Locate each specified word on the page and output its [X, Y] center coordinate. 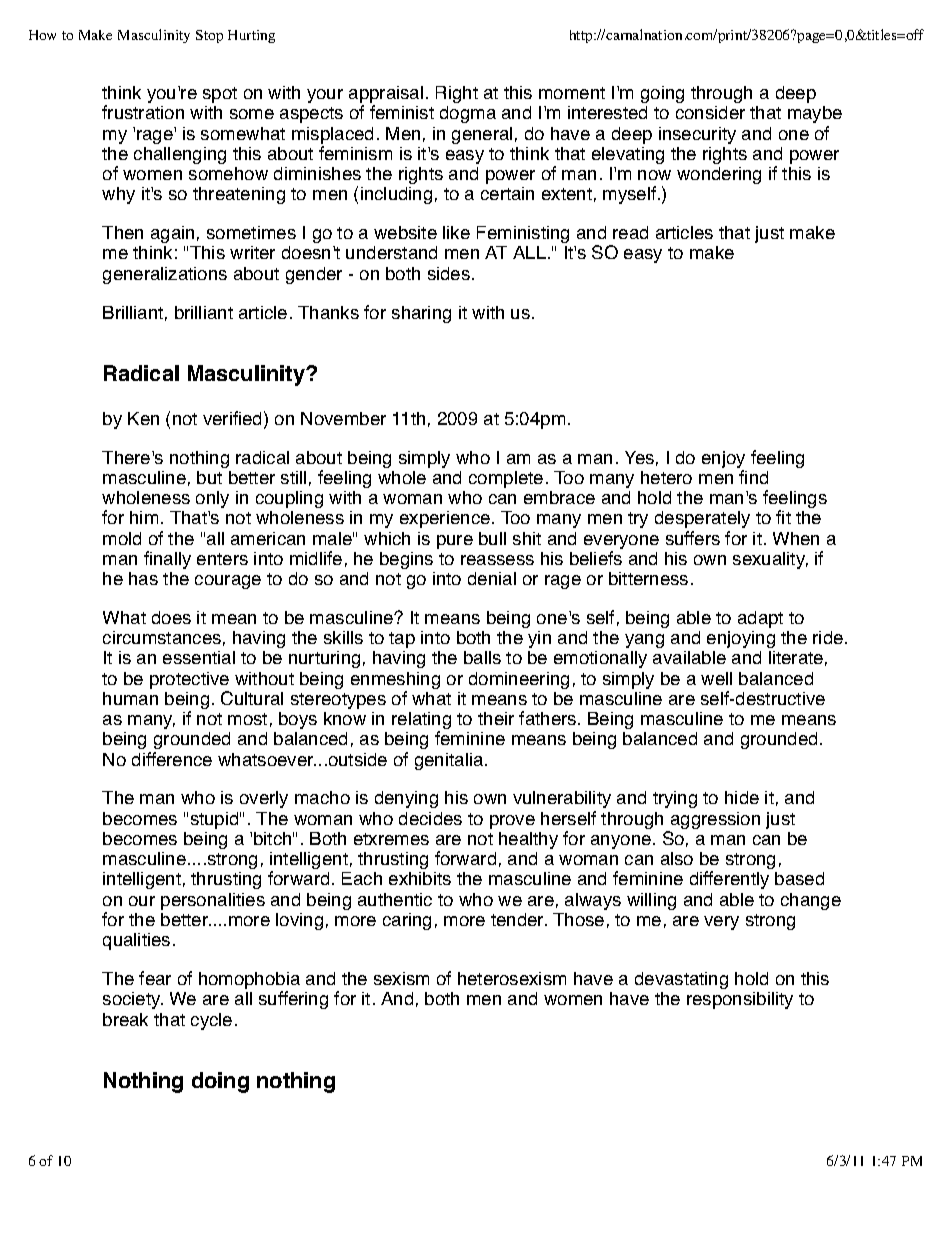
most [247, 719]
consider [710, 112]
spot [220, 95]
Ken [143, 418]
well [716, 678]
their [496, 718]
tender [518, 919]
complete [506, 479]
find [753, 477]
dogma [468, 114]
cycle [211, 1021]
